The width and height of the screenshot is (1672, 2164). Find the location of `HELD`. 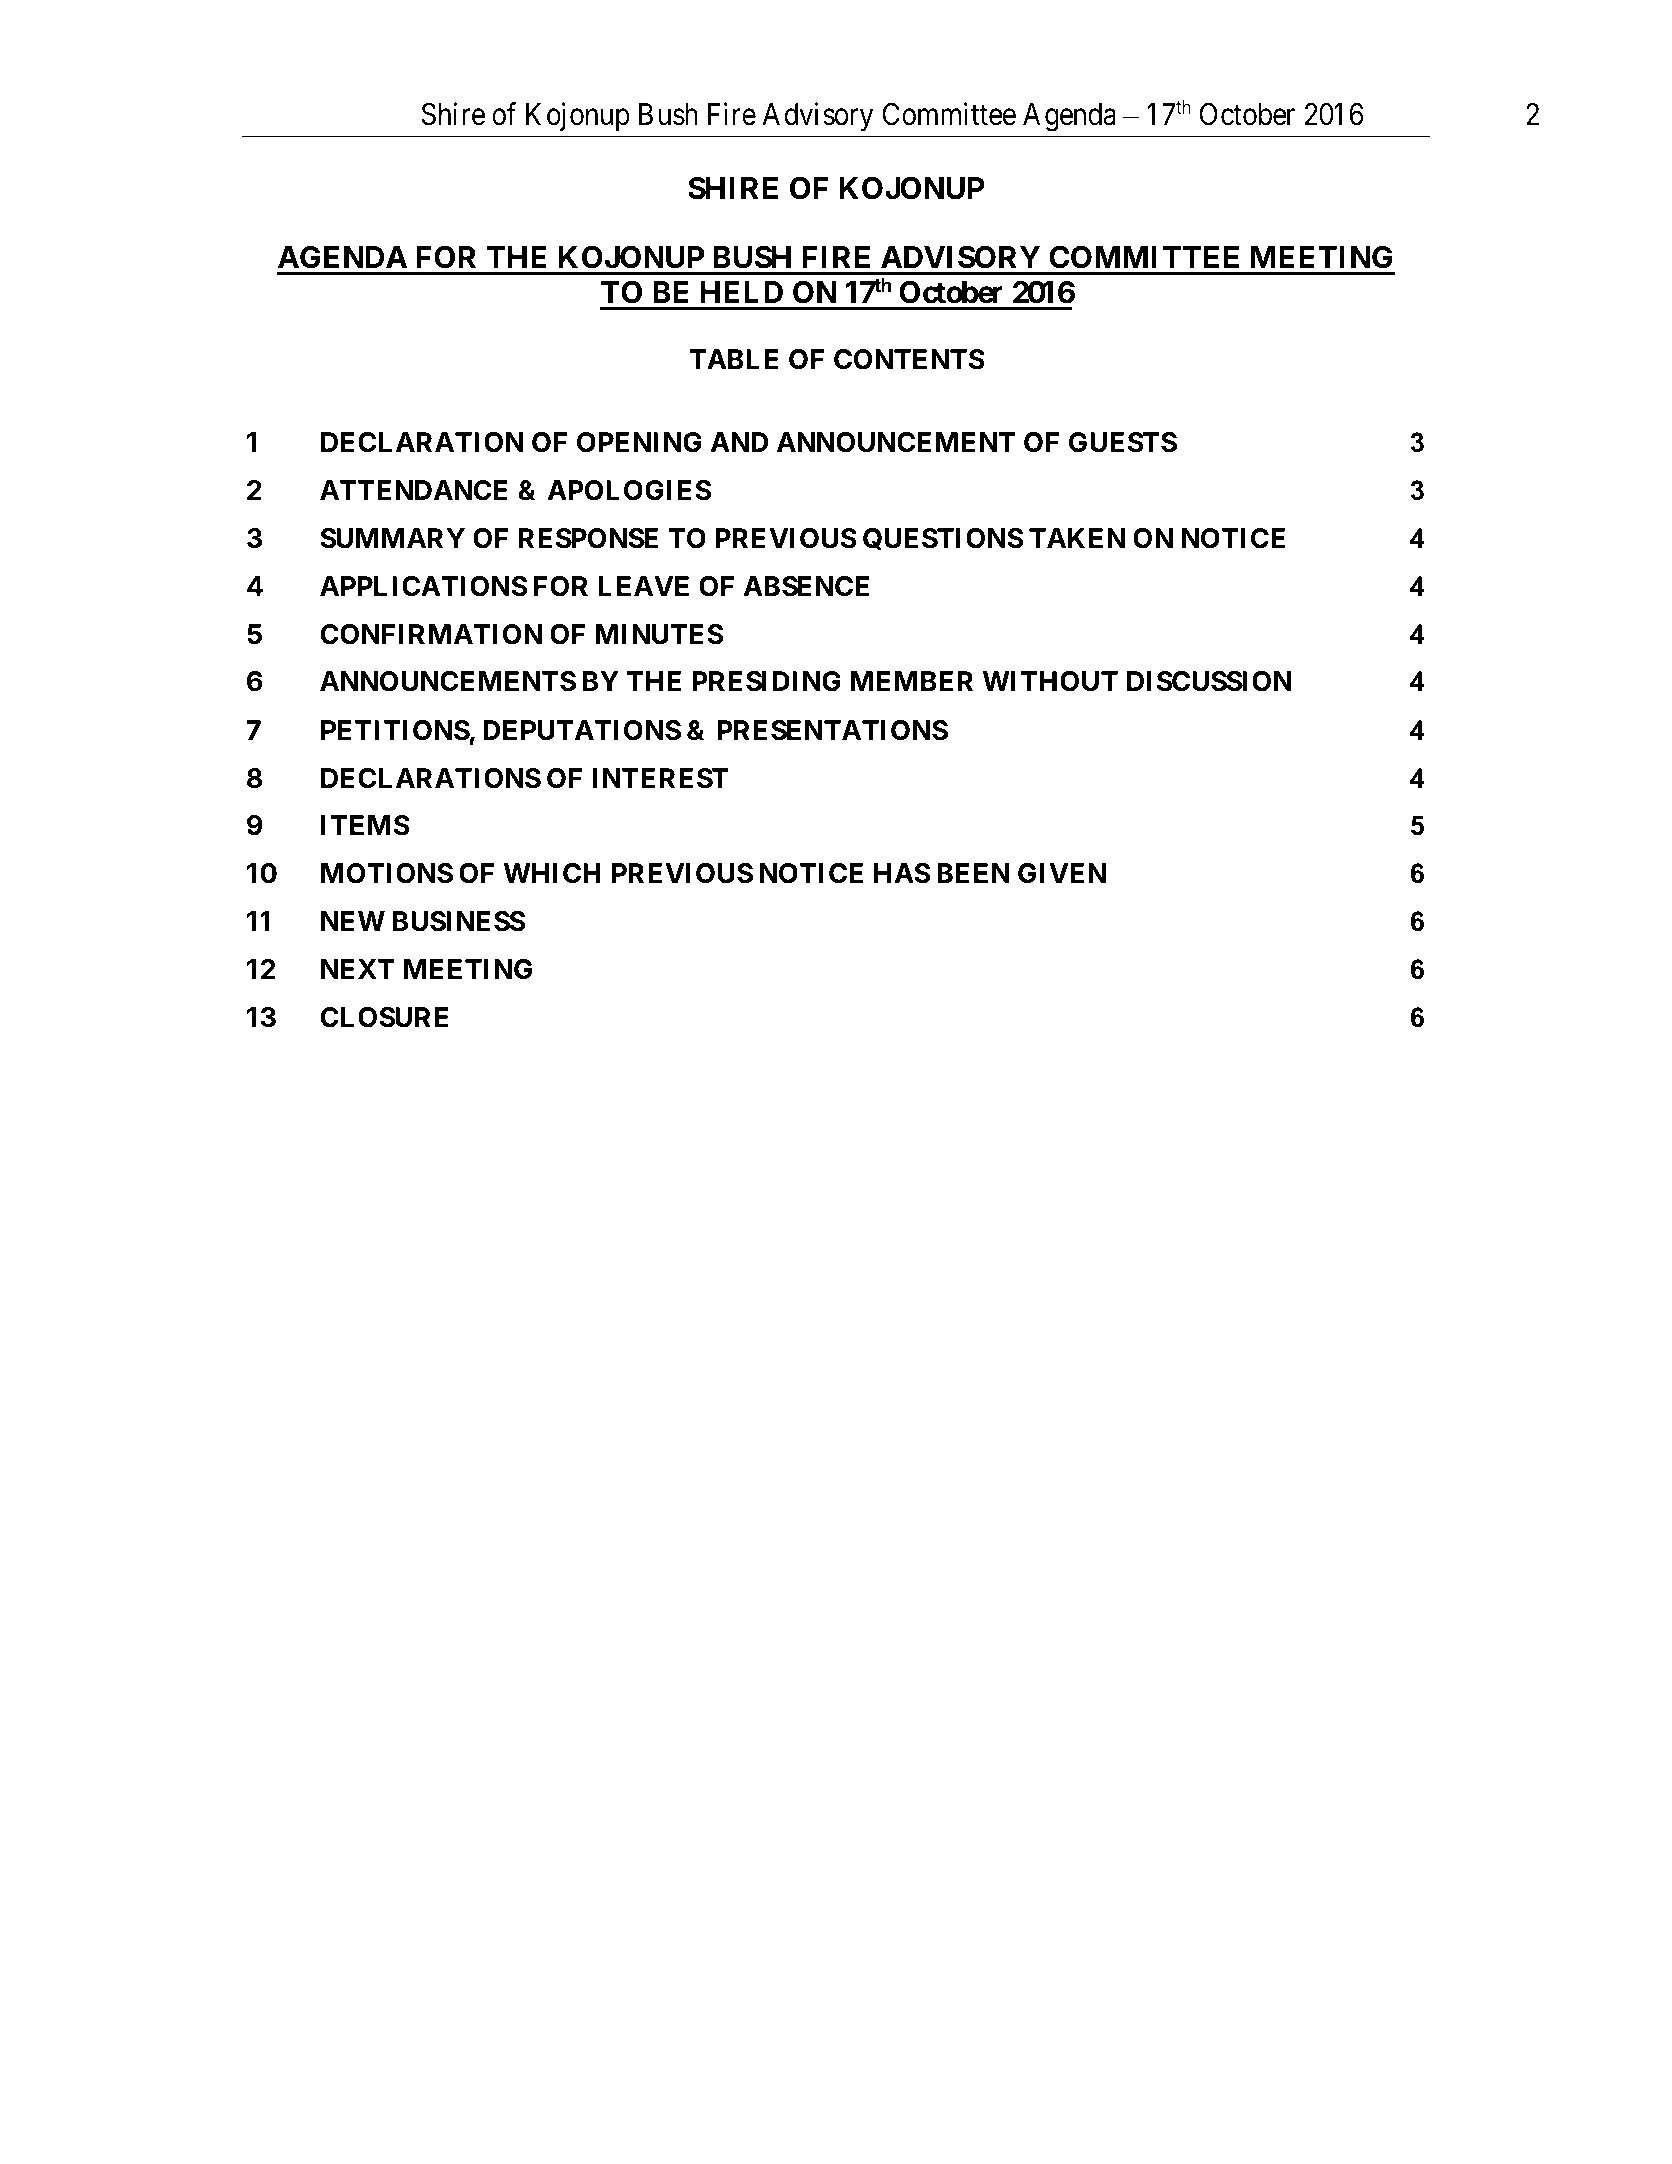

HELD is located at coordinates (742, 292).
